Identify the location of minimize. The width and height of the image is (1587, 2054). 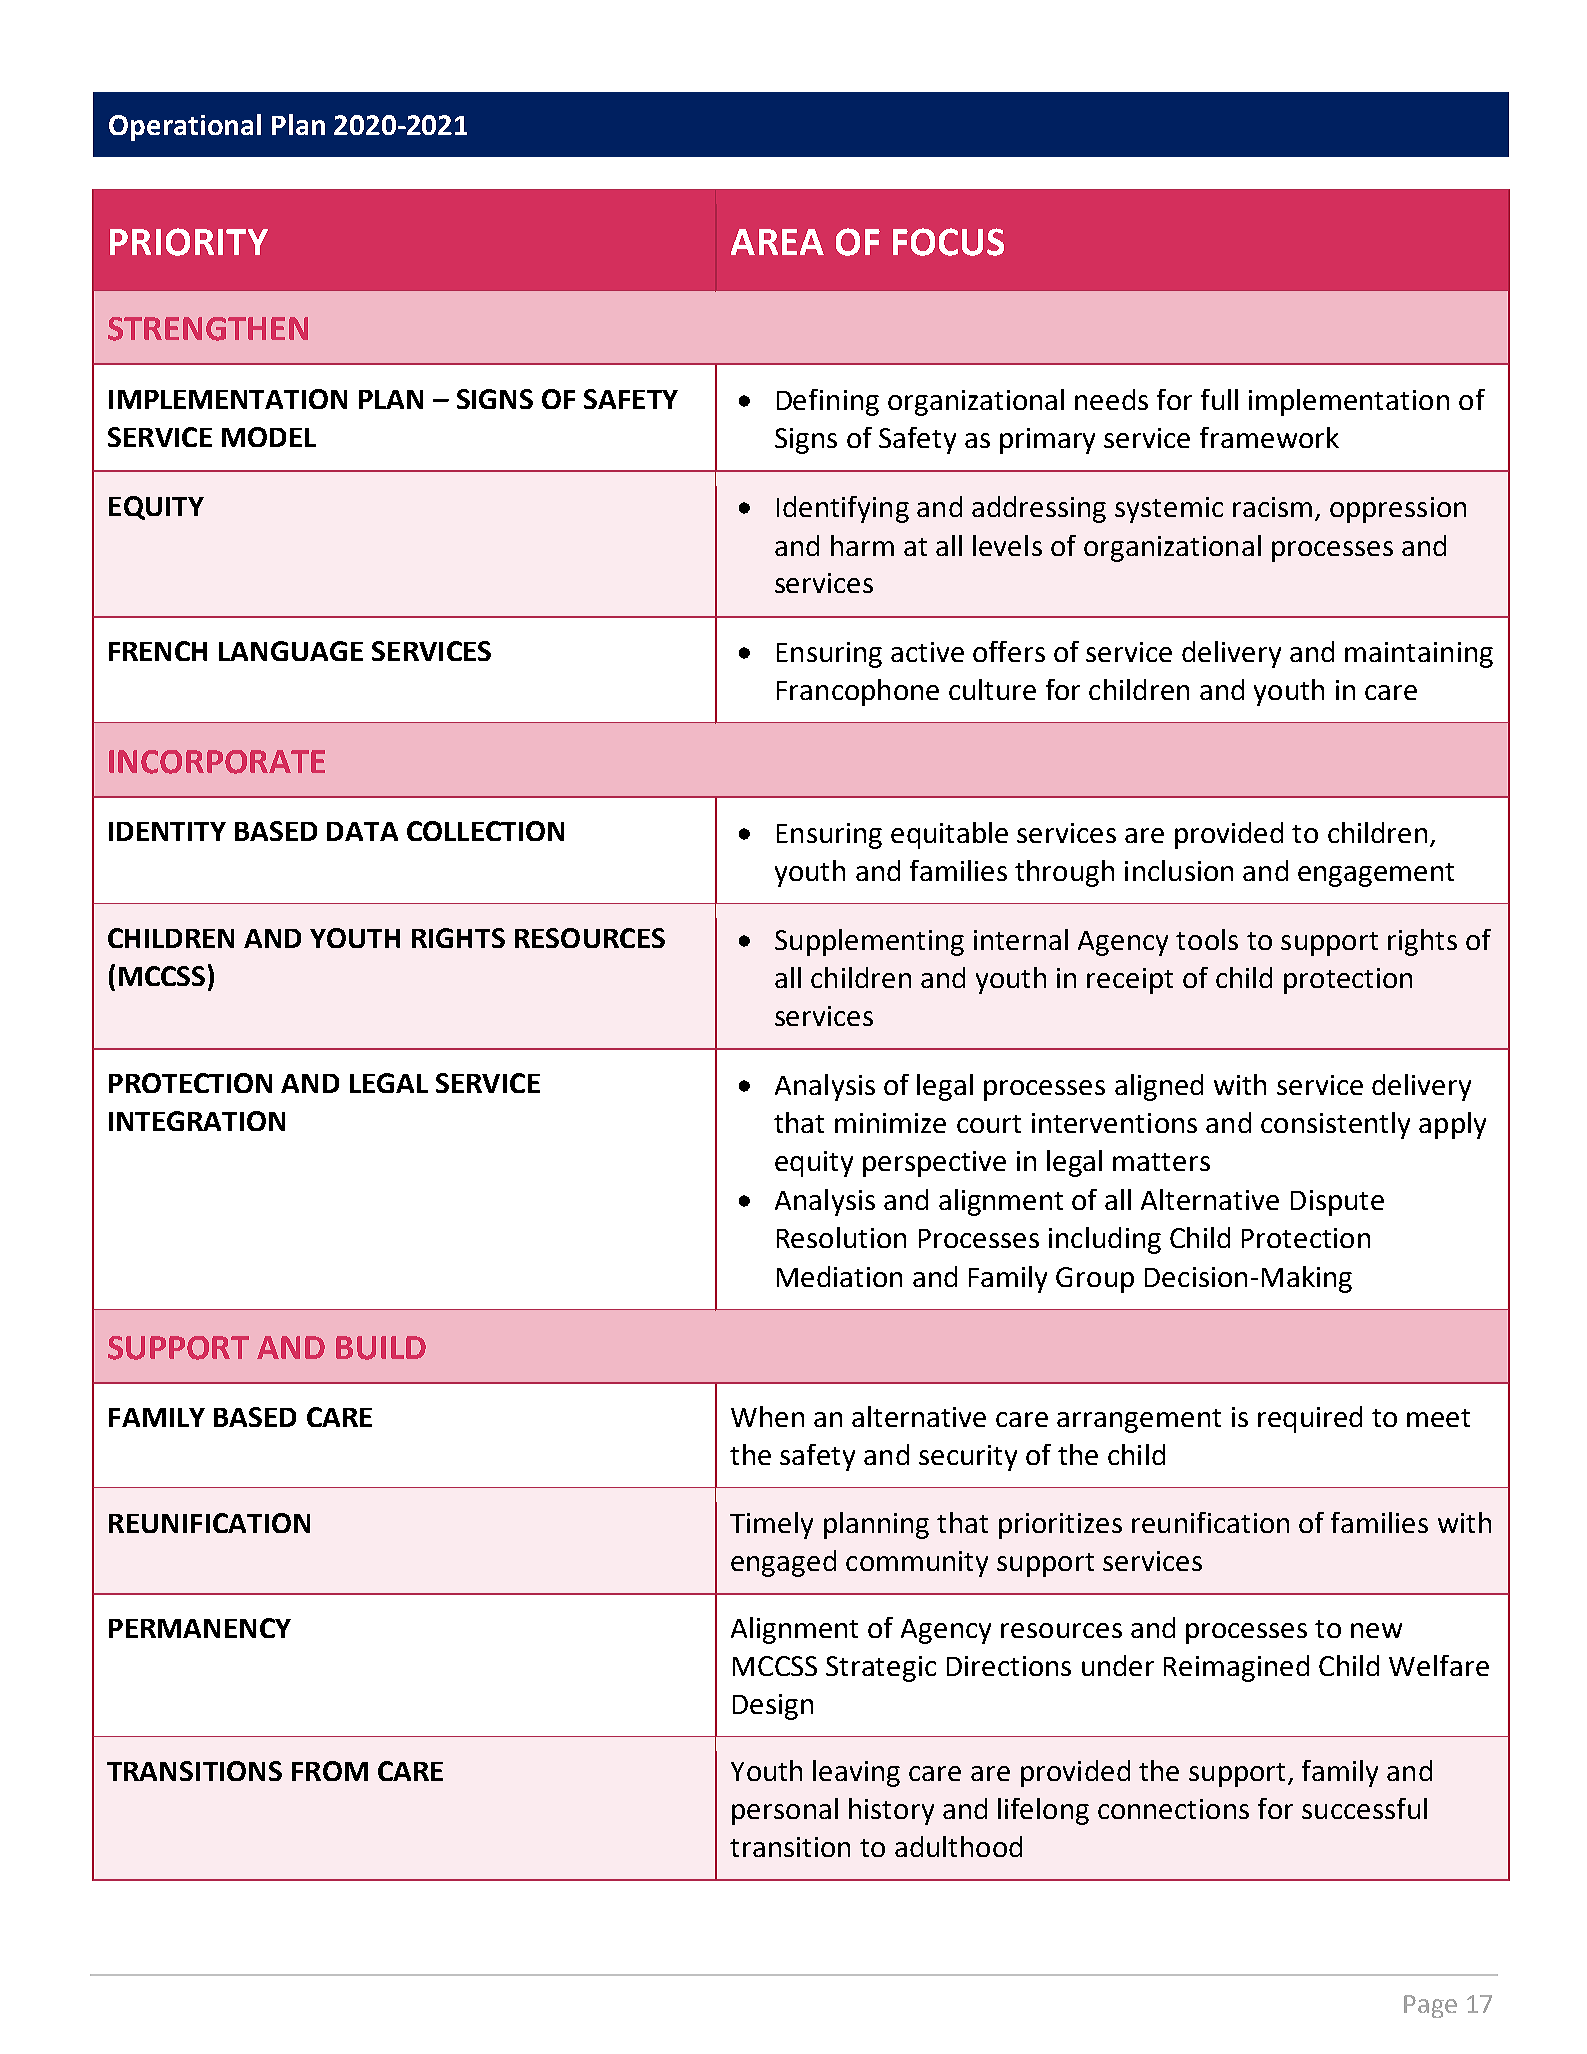
(890, 1123).
